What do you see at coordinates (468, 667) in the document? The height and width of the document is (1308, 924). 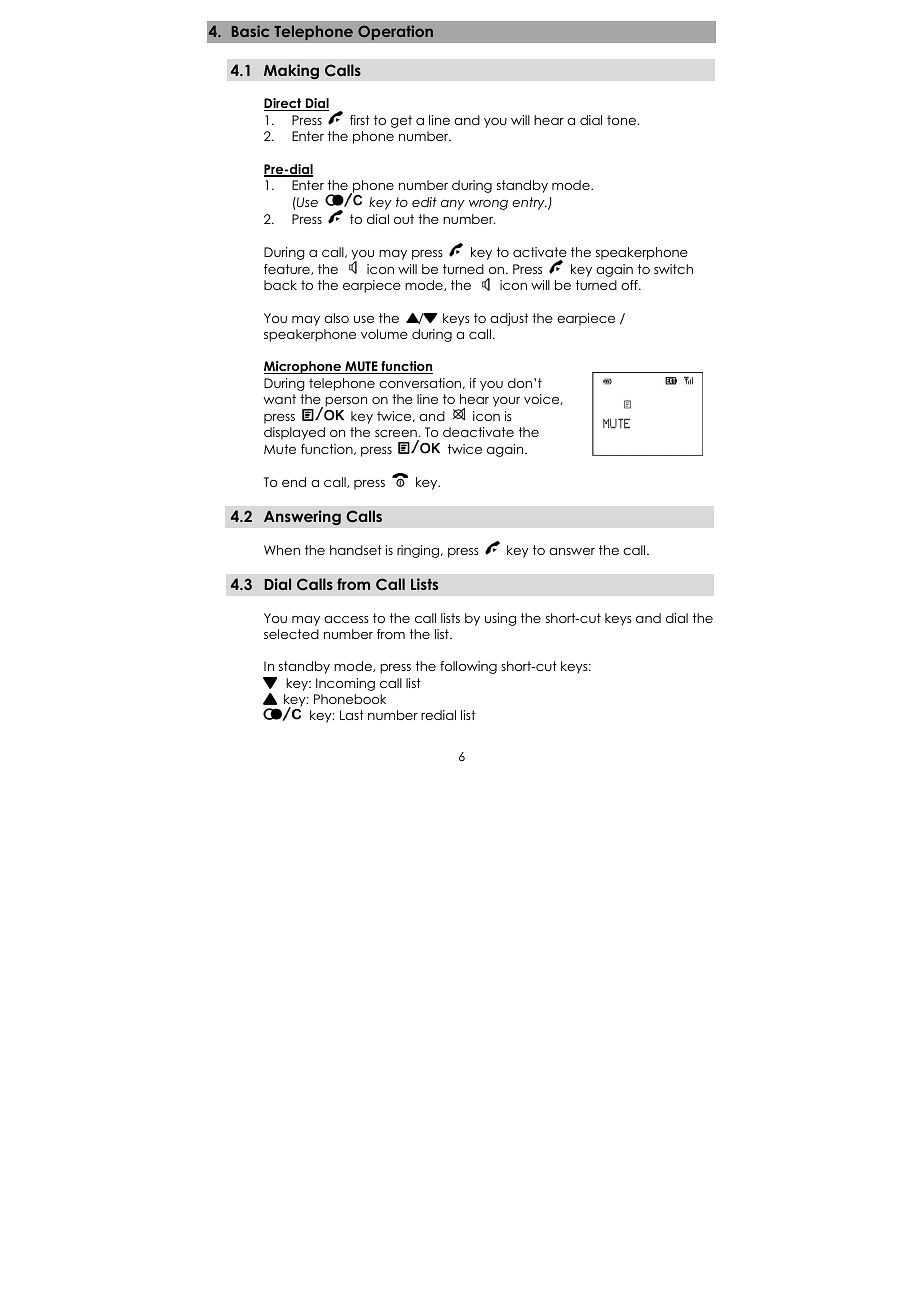 I see `following` at bounding box center [468, 667].
